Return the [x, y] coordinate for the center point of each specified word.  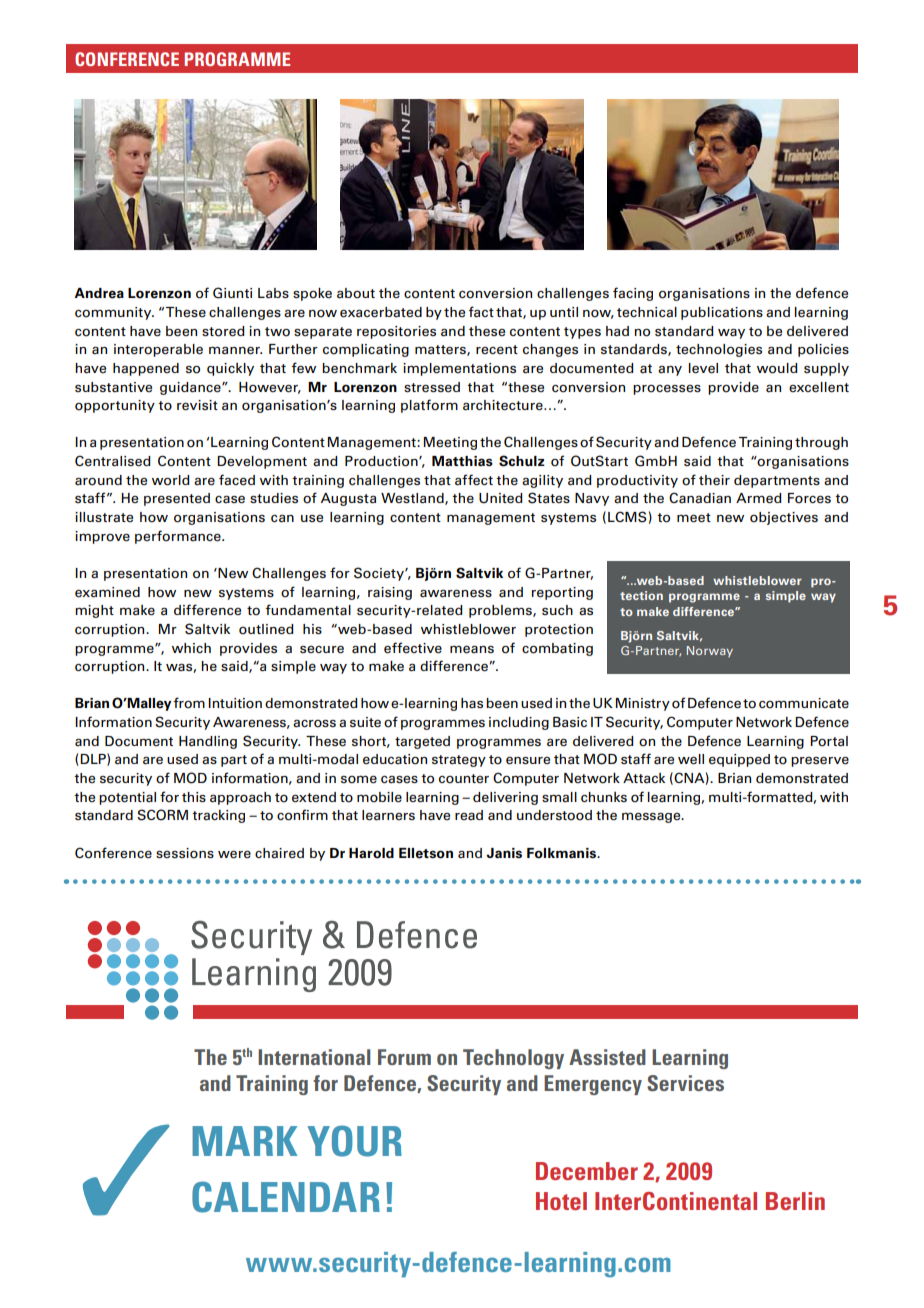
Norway [710, 651]
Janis [504, 853]
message [652, 817]
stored [223, 331]
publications [722, 313]
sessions [185, 853]
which [191, 648]
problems [501, 611]
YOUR [354, 1141]
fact [481, 312]
